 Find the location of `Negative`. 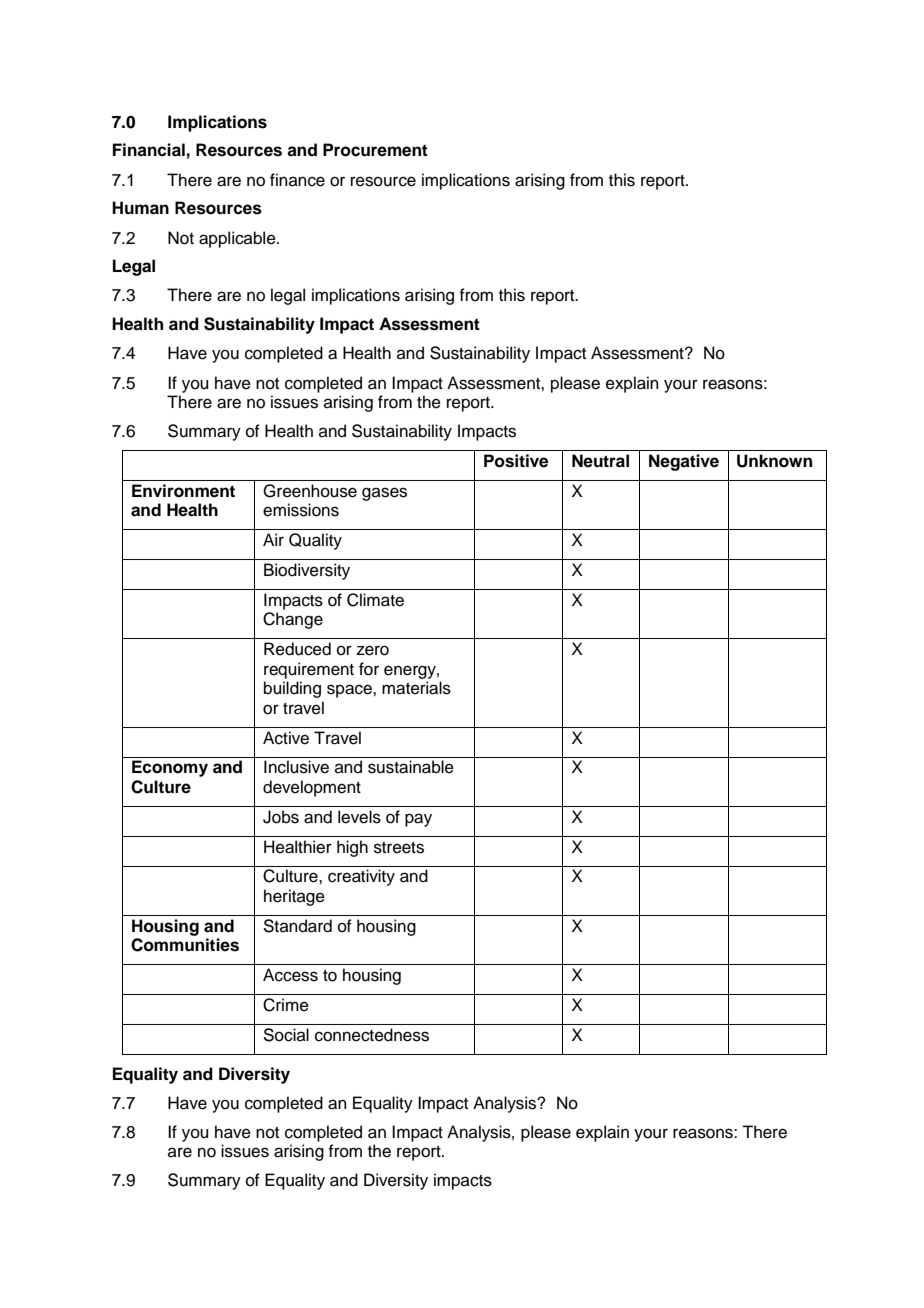

Negative is located at coordinates (684, 462).
